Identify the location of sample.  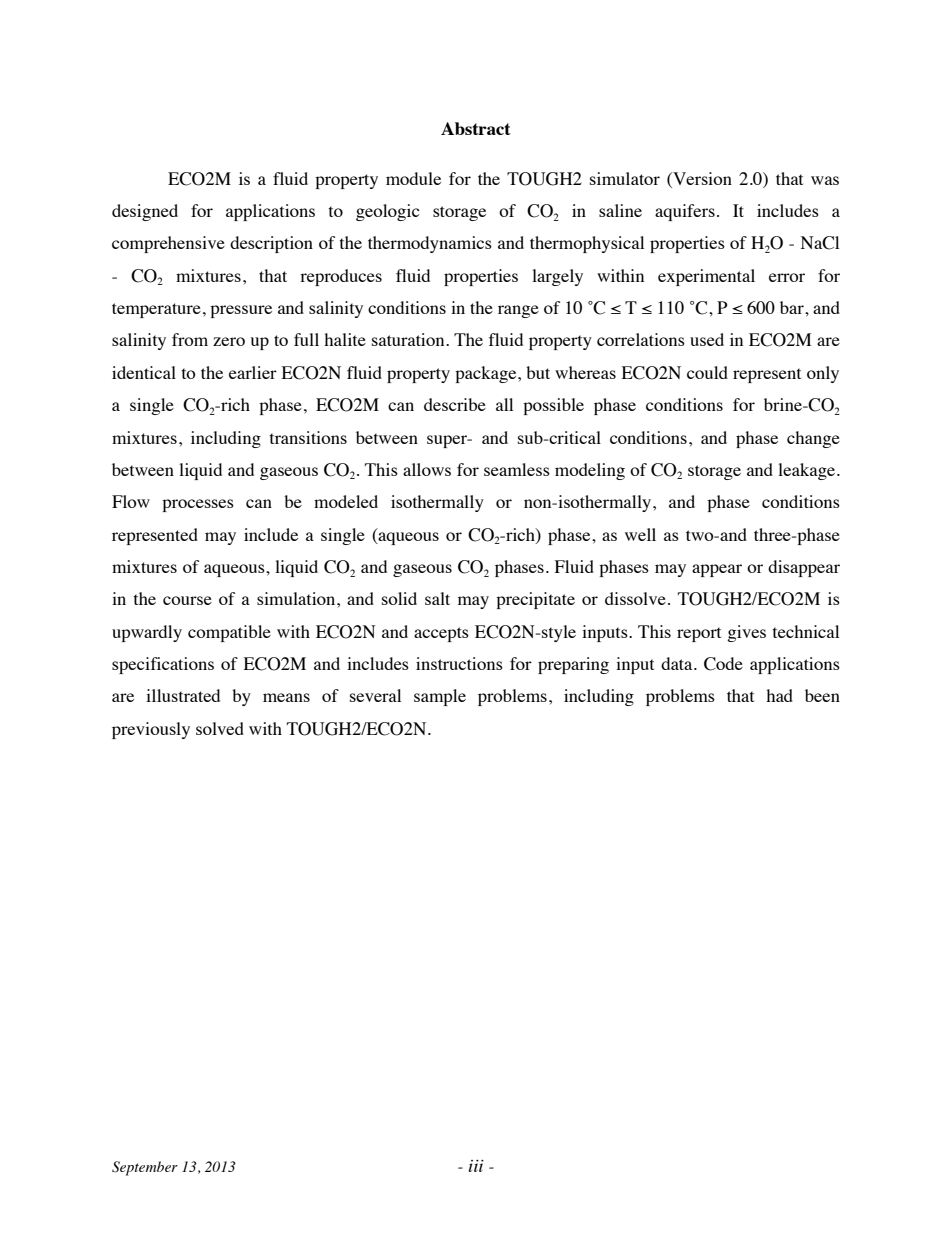
(440, 697).
